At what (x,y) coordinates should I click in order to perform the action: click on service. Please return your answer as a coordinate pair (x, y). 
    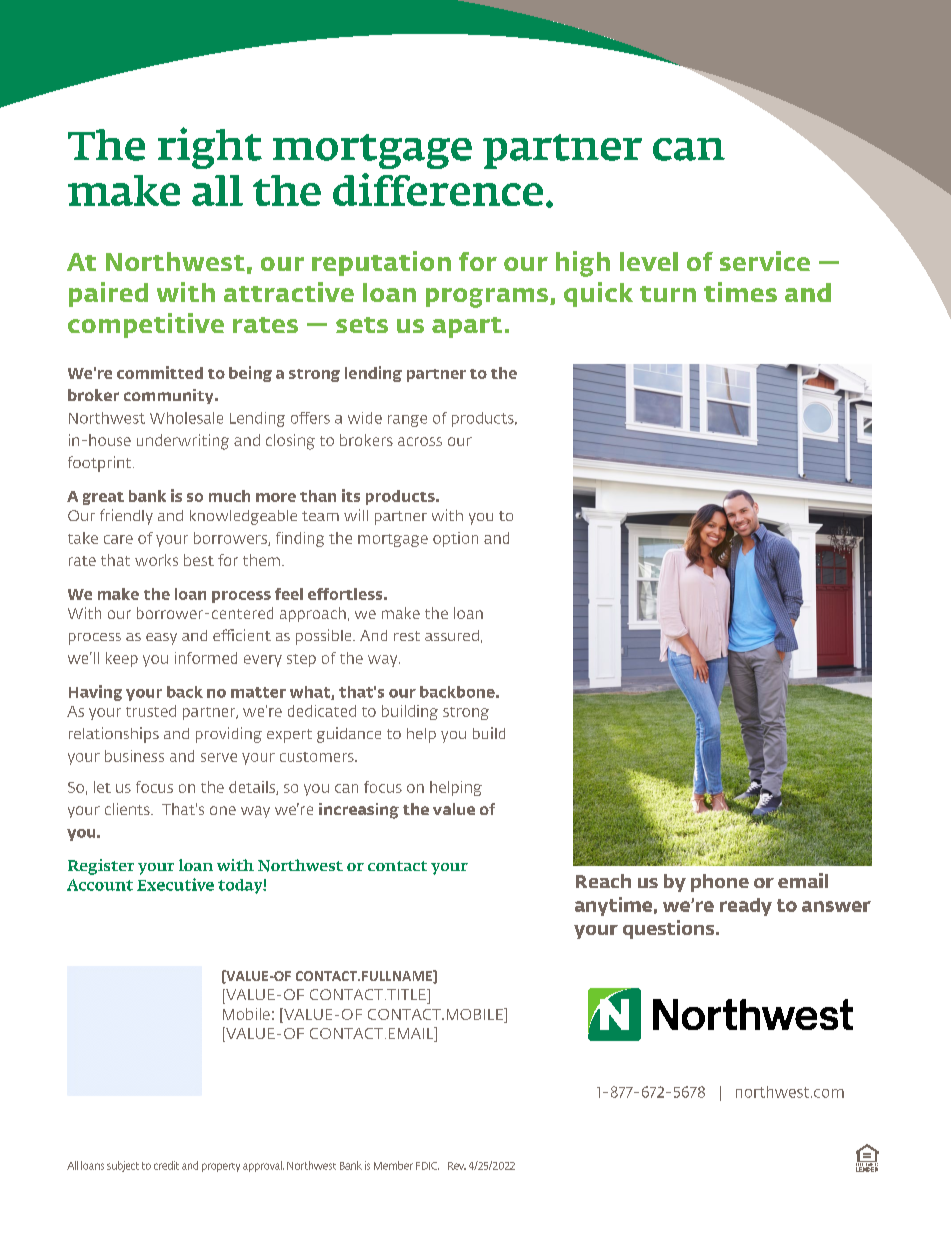
    Looking at the image, I should click on (765, 261).
